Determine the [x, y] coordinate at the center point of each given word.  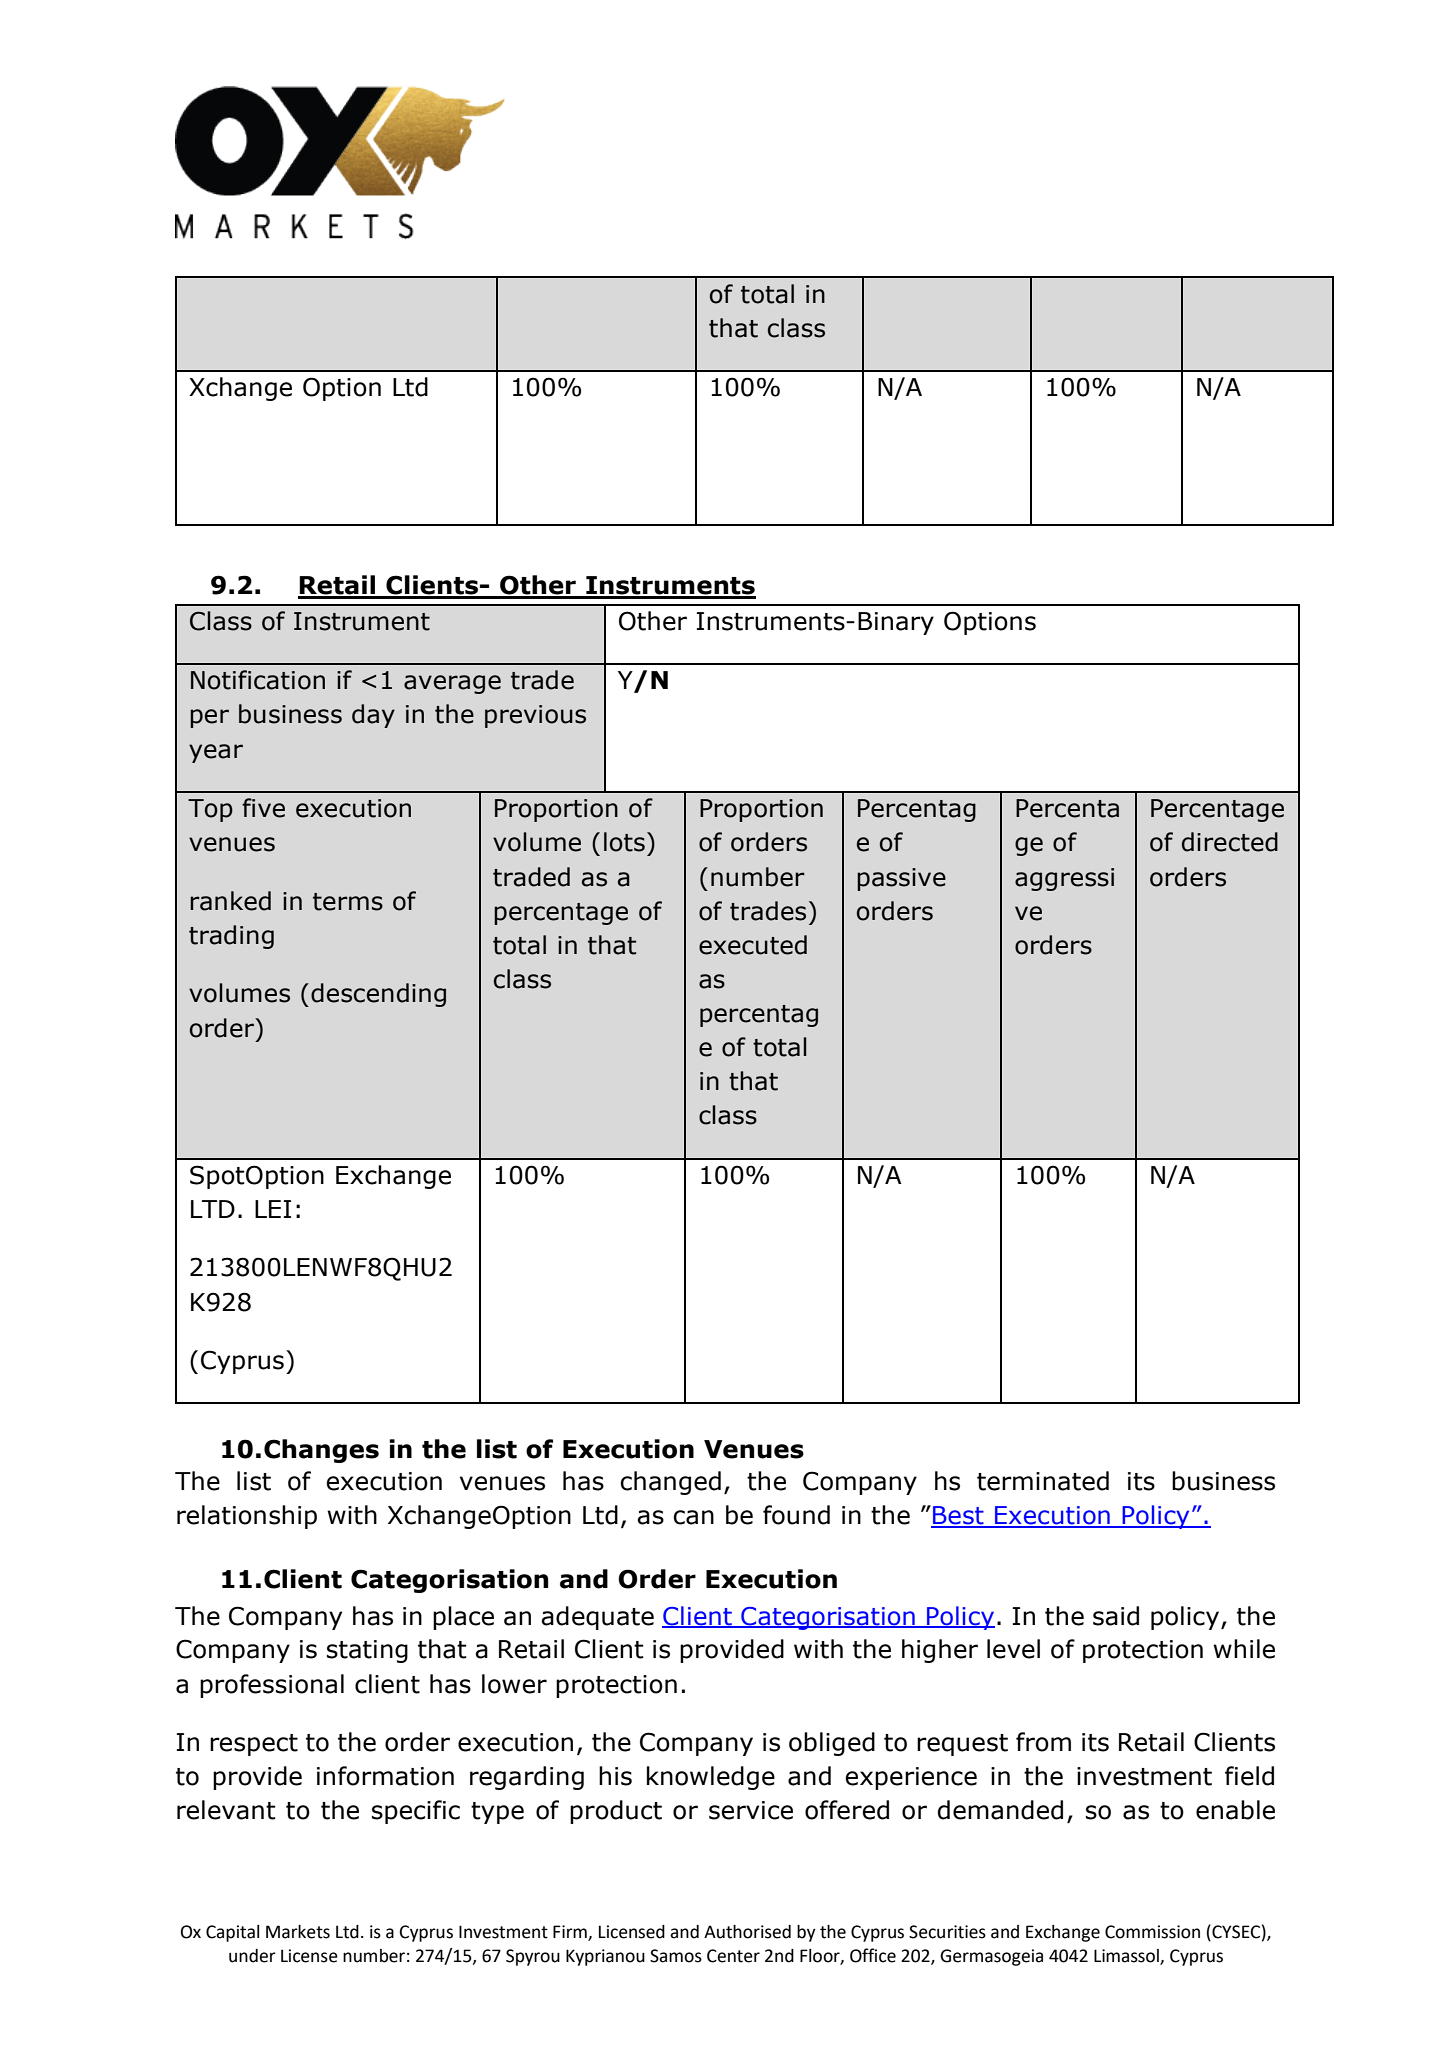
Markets [298, 1932]
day [373, 716]
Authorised [747, 1932]
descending [378, 995]
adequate [597, 1618]
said [1116, 1616]
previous [535, 716]
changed [670, 1483]
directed [1230, 842]
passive [901, 879]
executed [753, 945]
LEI [273, 1209]
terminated [1043, 1481]
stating [367, 1651]
